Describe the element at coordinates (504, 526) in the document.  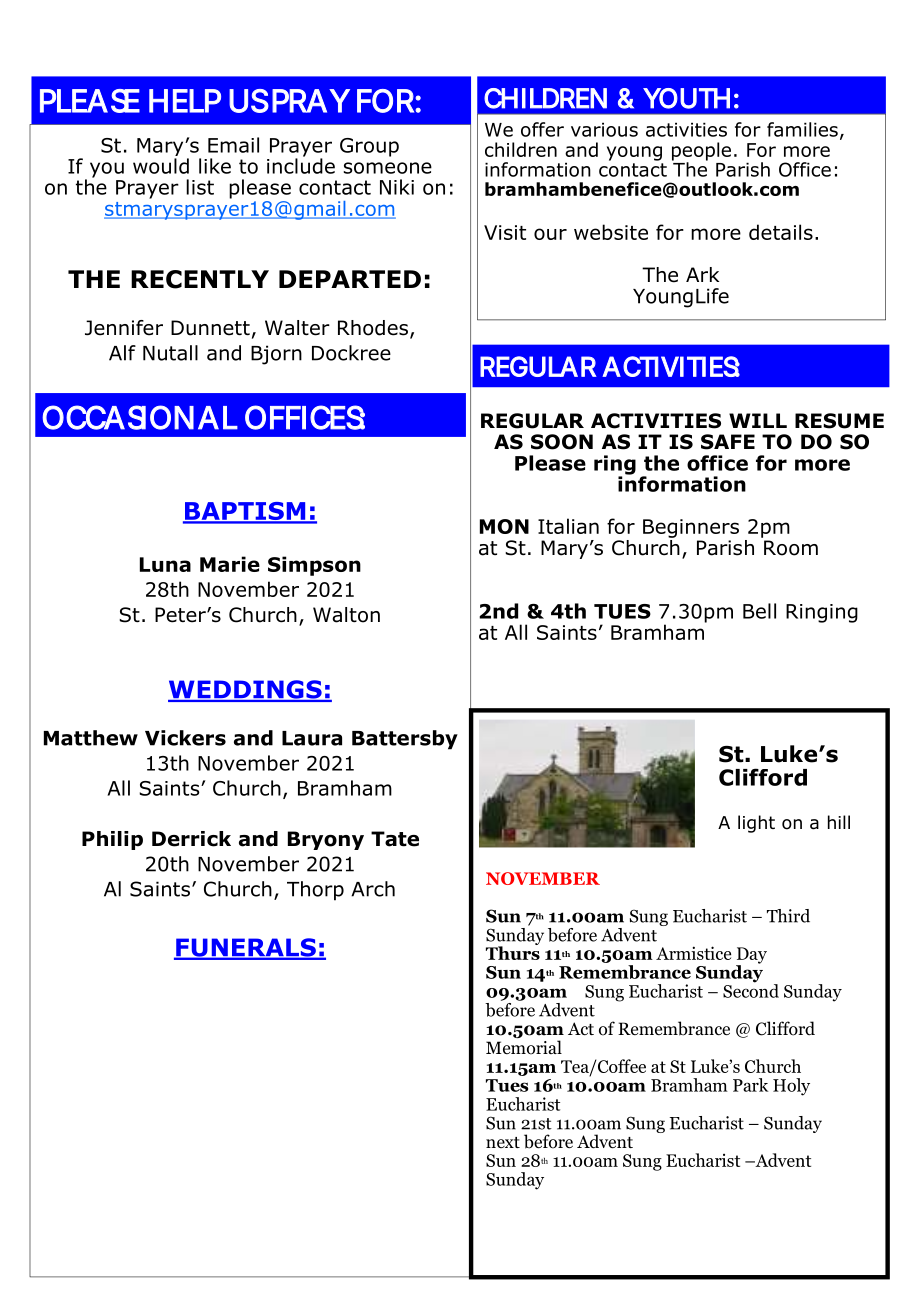
I see `MON` at that location.
